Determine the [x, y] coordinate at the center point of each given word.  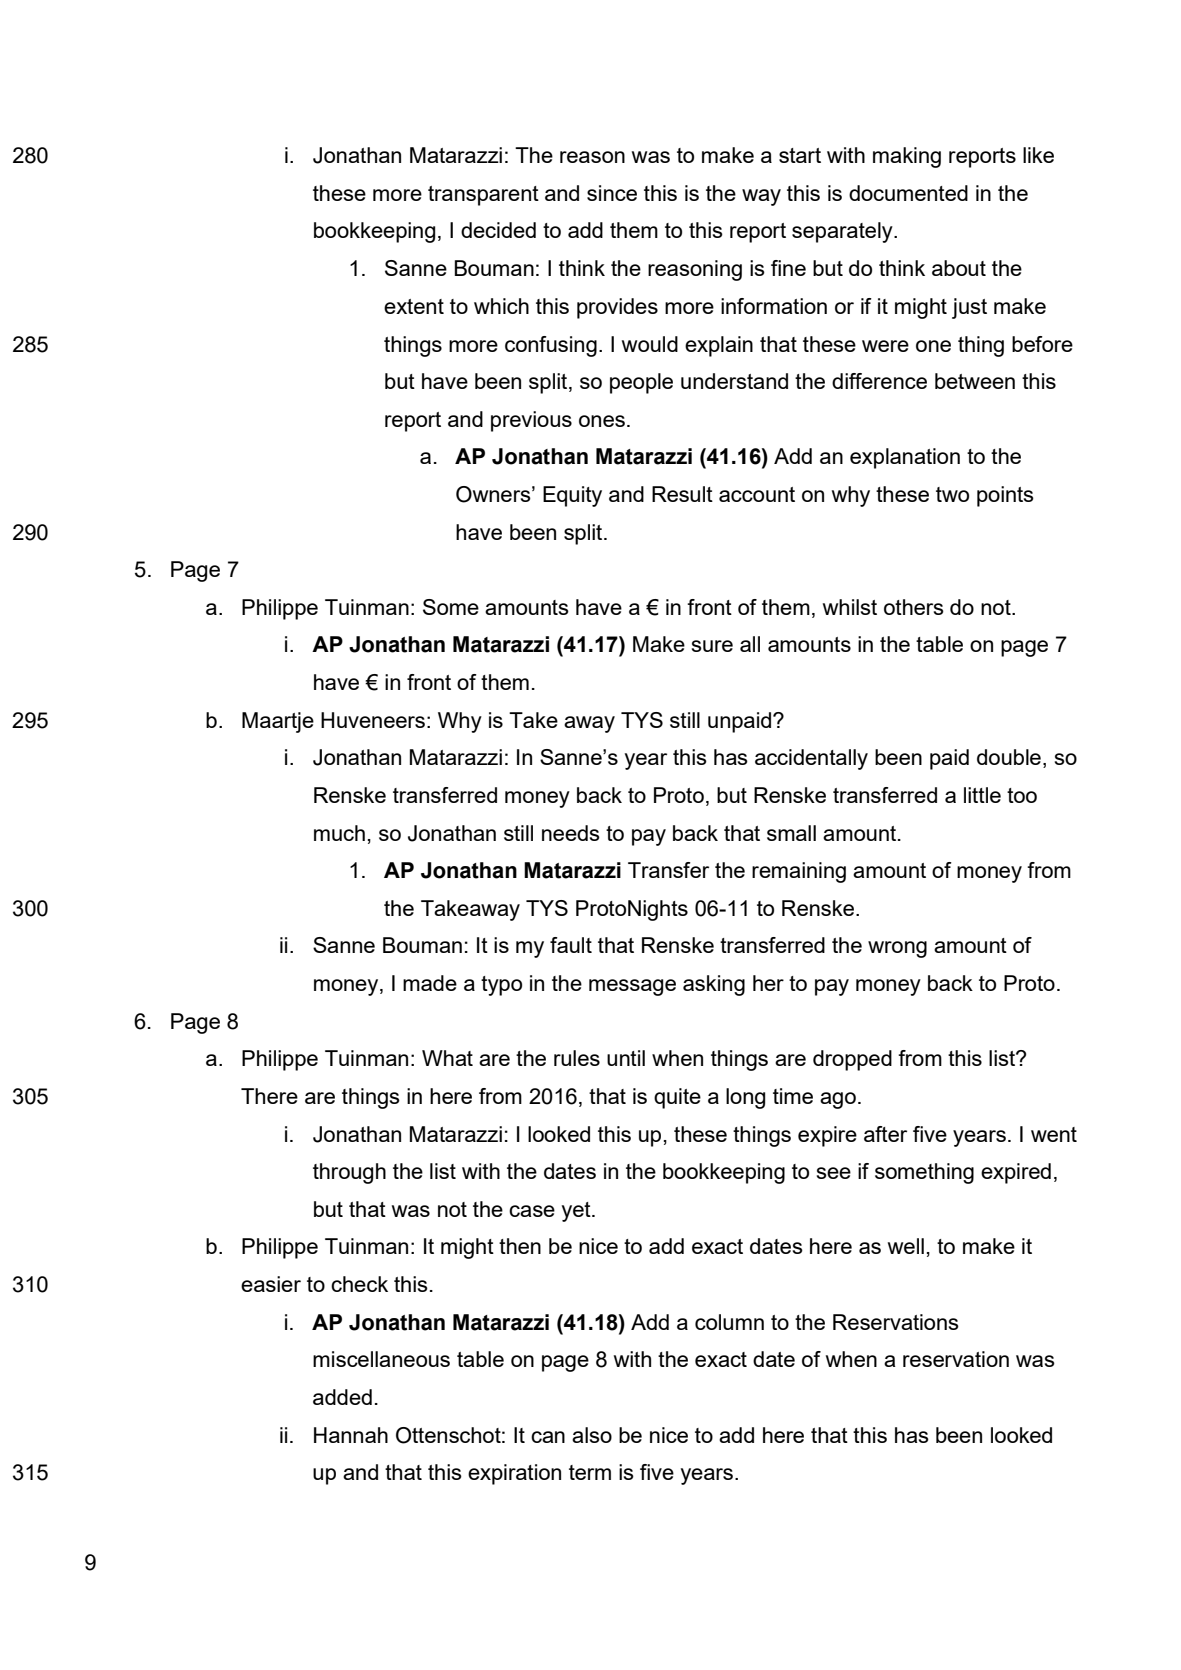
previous [531, 421]
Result [682, 494]
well [906, 1246]
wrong [897, 949]
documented [908, 193]
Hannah [351, 1435]
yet [577, 1212]
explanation [905, 458]
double [1009, 757]
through [349, 1173]
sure [712, 646]
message [632, 987]
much [339, 833]
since [612, 193]
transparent [483, 196]
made [430, 983]
